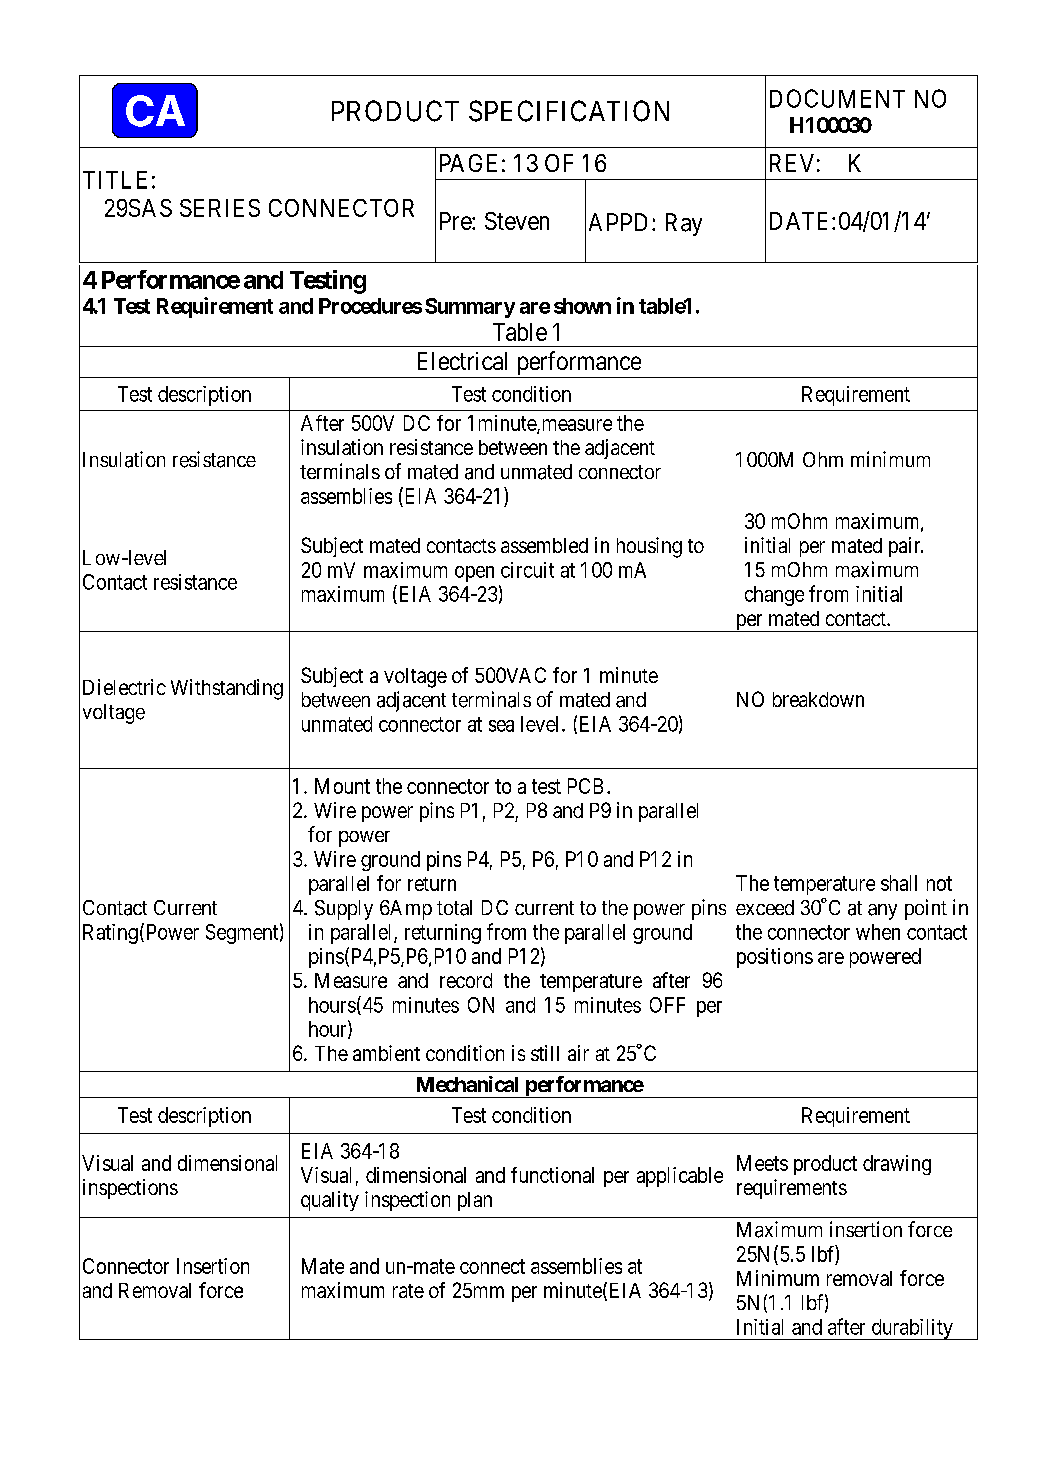 The image size is (1048, 1483). I want to click on quality, so click(330, 1201).
